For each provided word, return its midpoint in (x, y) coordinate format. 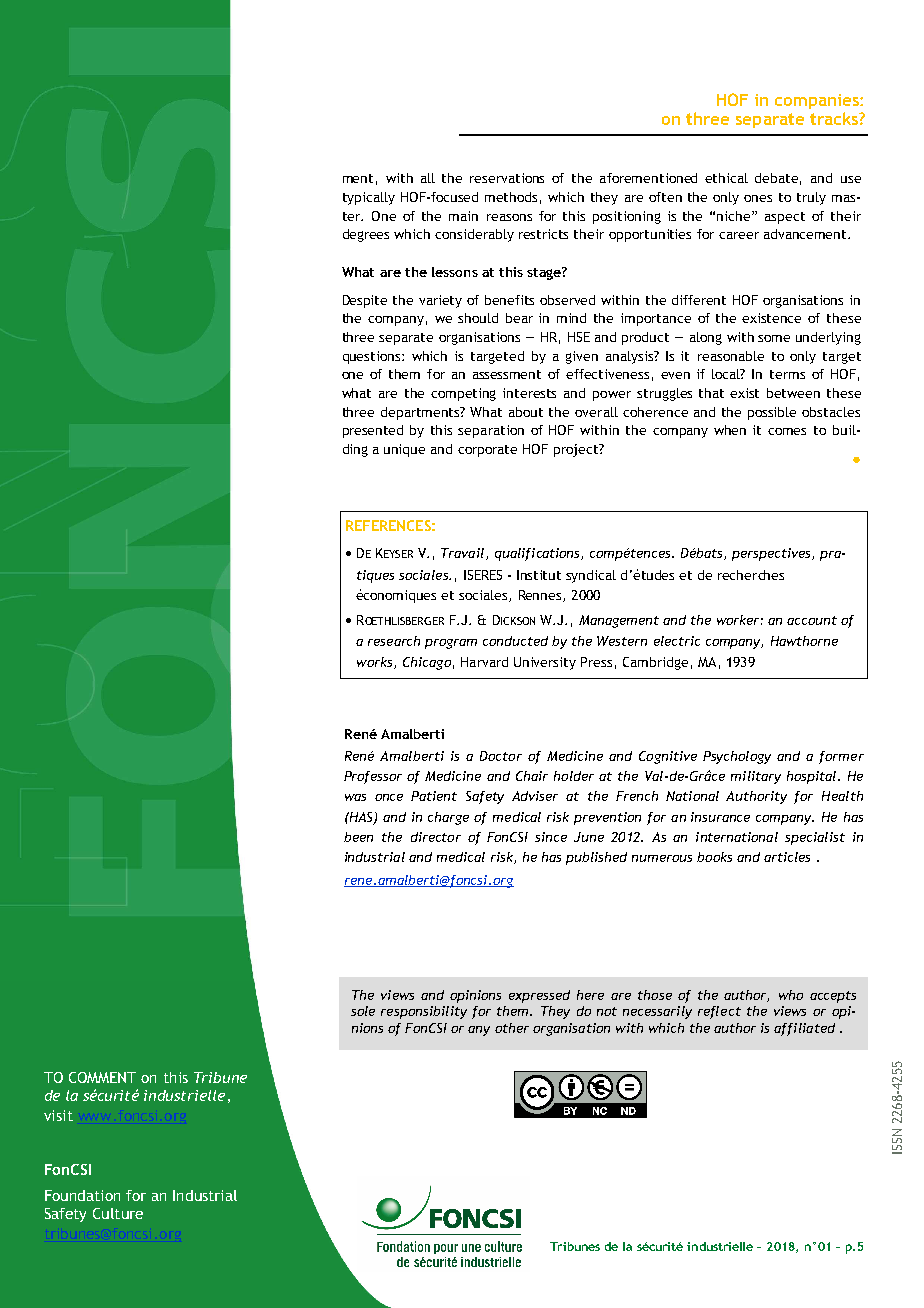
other (512, 1028)
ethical (726, 178)
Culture (118, 1213)
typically (369, 198)
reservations (507, 178)
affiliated (804, 1029)
